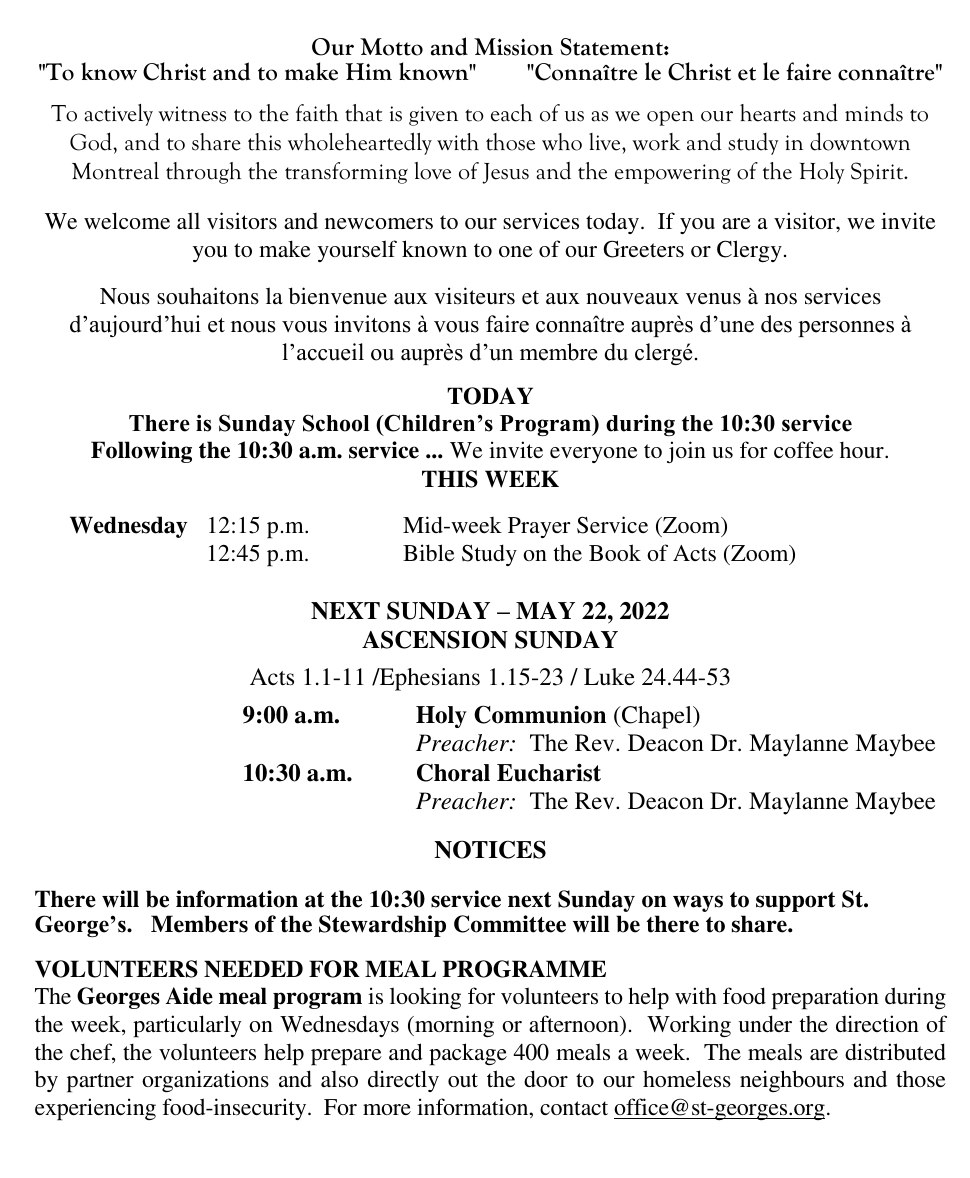 Image resolution: width=970 pixels, height=1178 pixels. What do you see at coordinates (776, 324) in the image?
I see `des` at bounding box center [776, 324].
